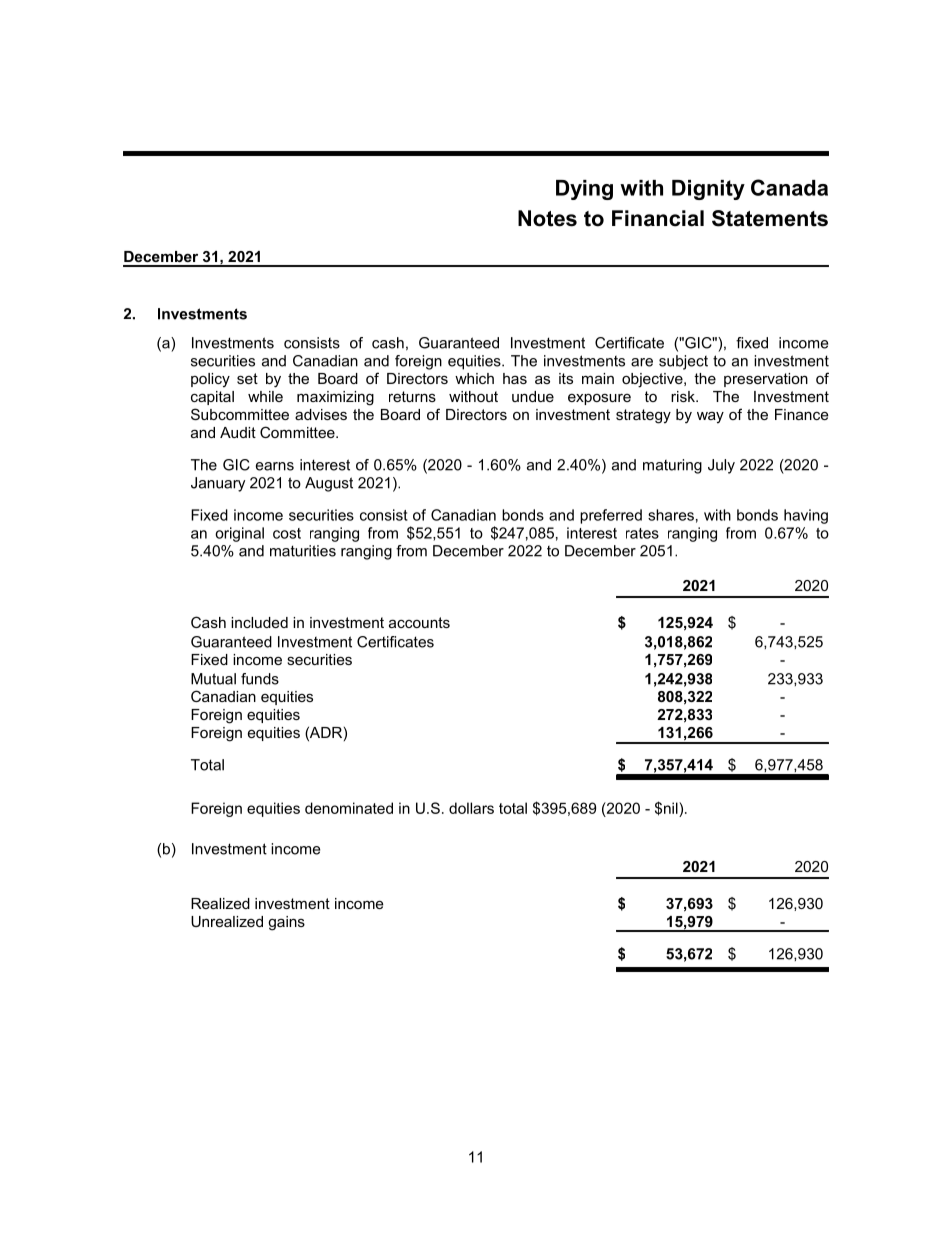 This screenshot has width=952, height=1233. Describe the element at coordinates (770, 218) in the screenshot. I see `Statements` at that location.
